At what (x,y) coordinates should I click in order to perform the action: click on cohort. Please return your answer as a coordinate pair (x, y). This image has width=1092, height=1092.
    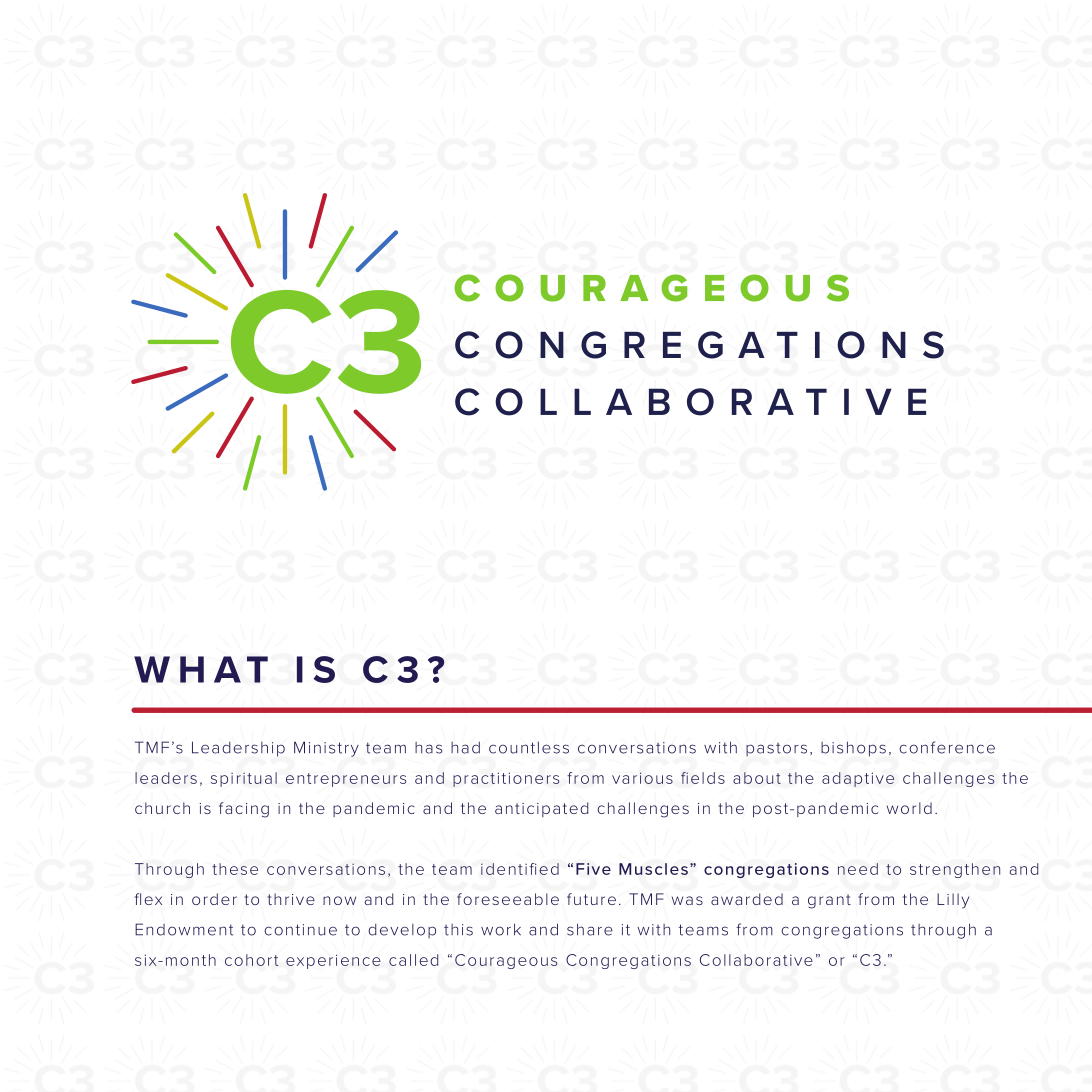
    Looking at the image, I should click on (251, 960).
